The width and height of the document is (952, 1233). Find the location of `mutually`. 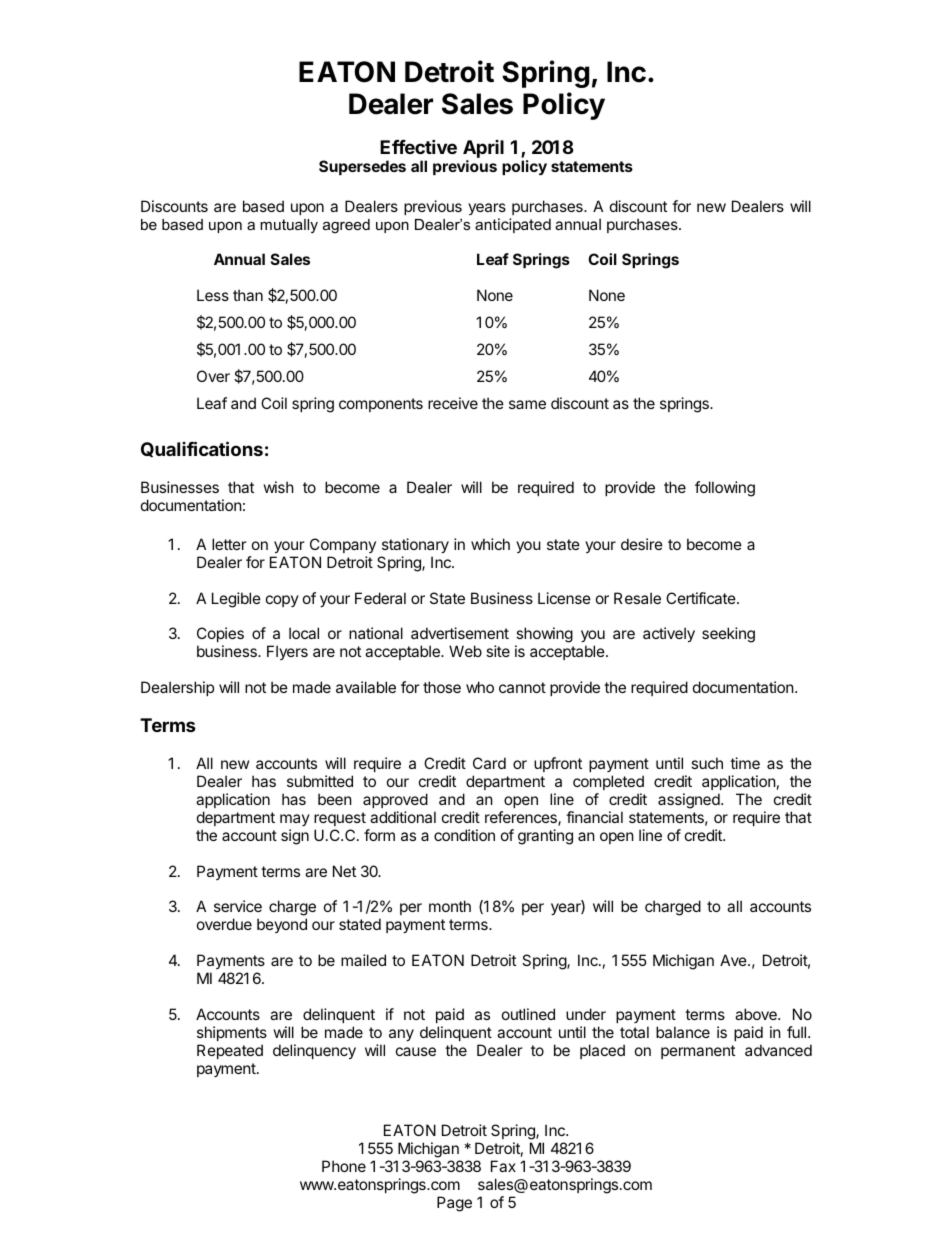

mutually is located at coordinates (289, 226).
